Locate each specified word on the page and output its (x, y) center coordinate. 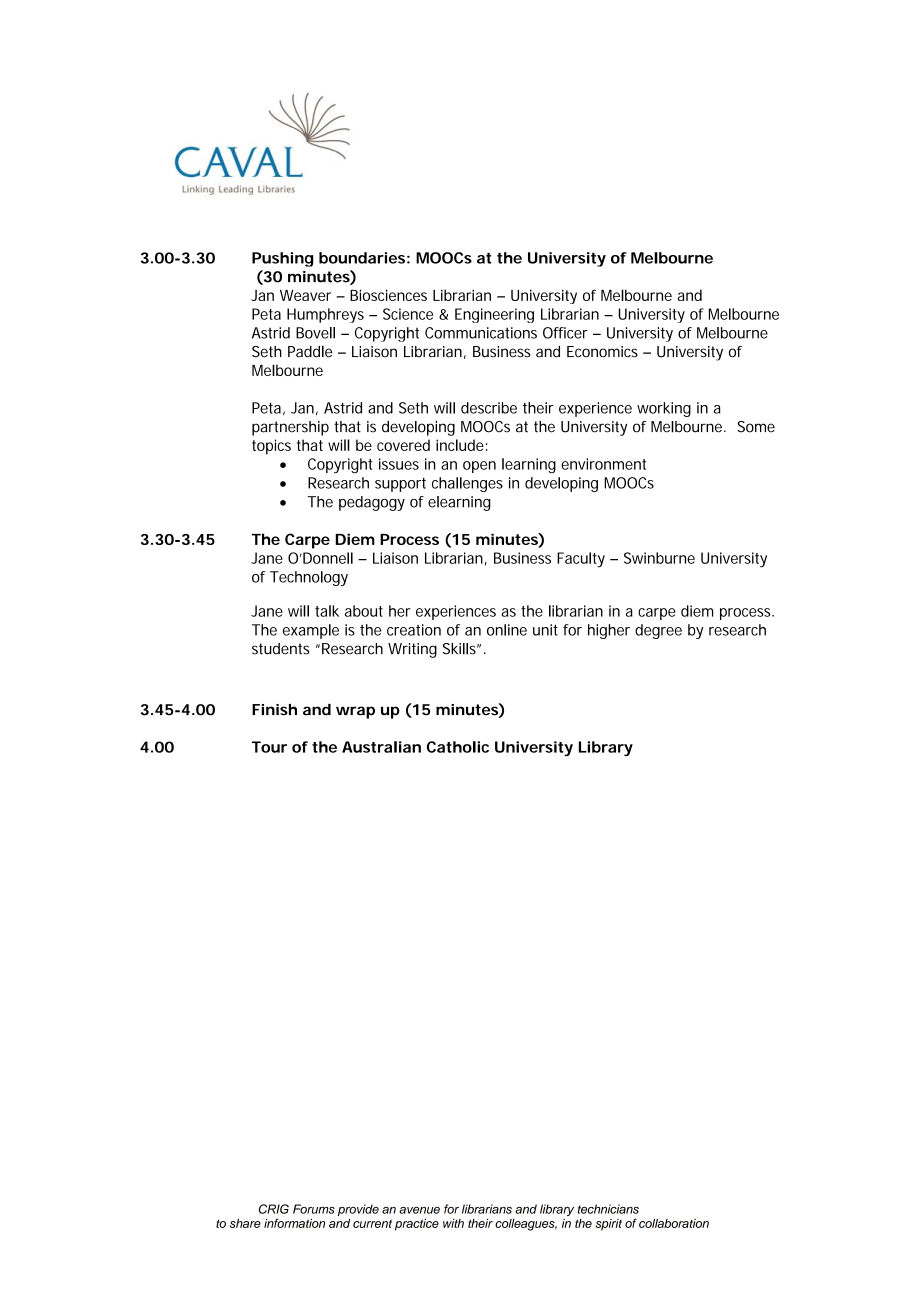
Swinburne (659, 558)
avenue (419, 1210)
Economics (602, 352)
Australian (381, 747)
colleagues (526, 1225)
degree (658, 631)
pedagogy (372, 503)
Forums (314, 1209)
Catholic (458, 747)
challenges (467, 484)
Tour (269, 747)
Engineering (494, 315)
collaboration (674, 1223)
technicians (608, 1209)
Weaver (305, 295)
